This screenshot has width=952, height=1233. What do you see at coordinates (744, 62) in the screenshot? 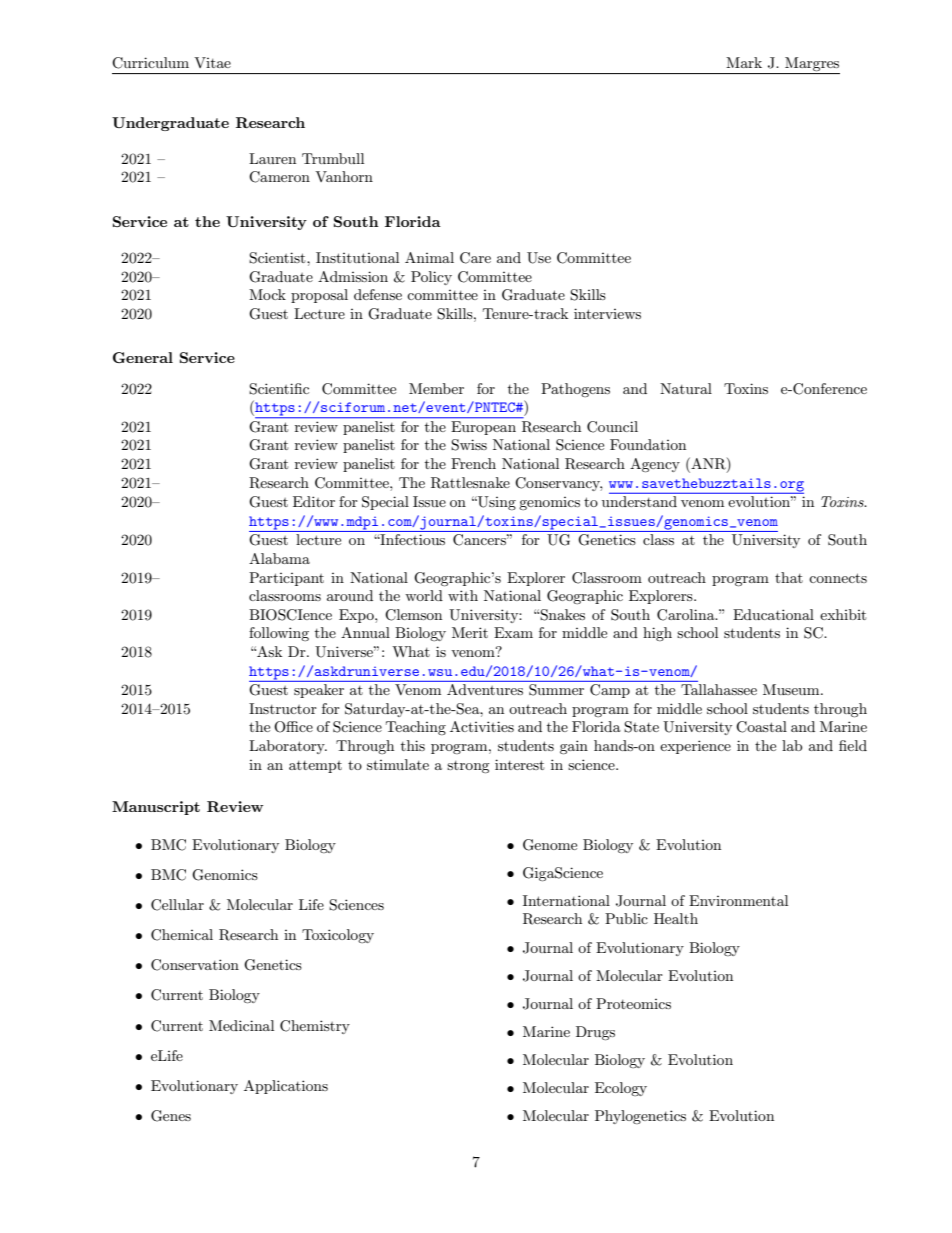
I see `Mark` at bounding box center [744, 62].
